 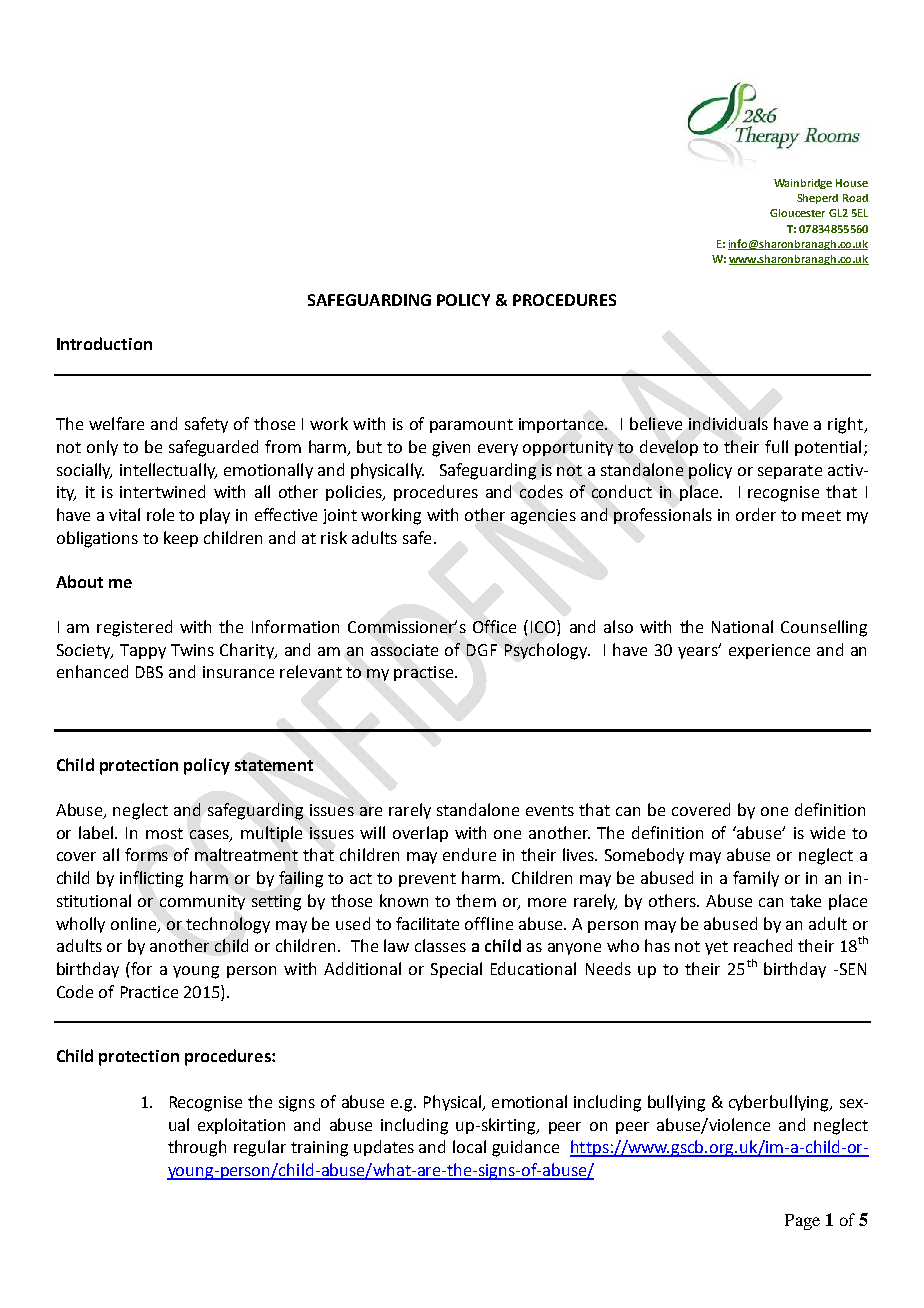 I want to click on through, so click(x=197, y=1148).
